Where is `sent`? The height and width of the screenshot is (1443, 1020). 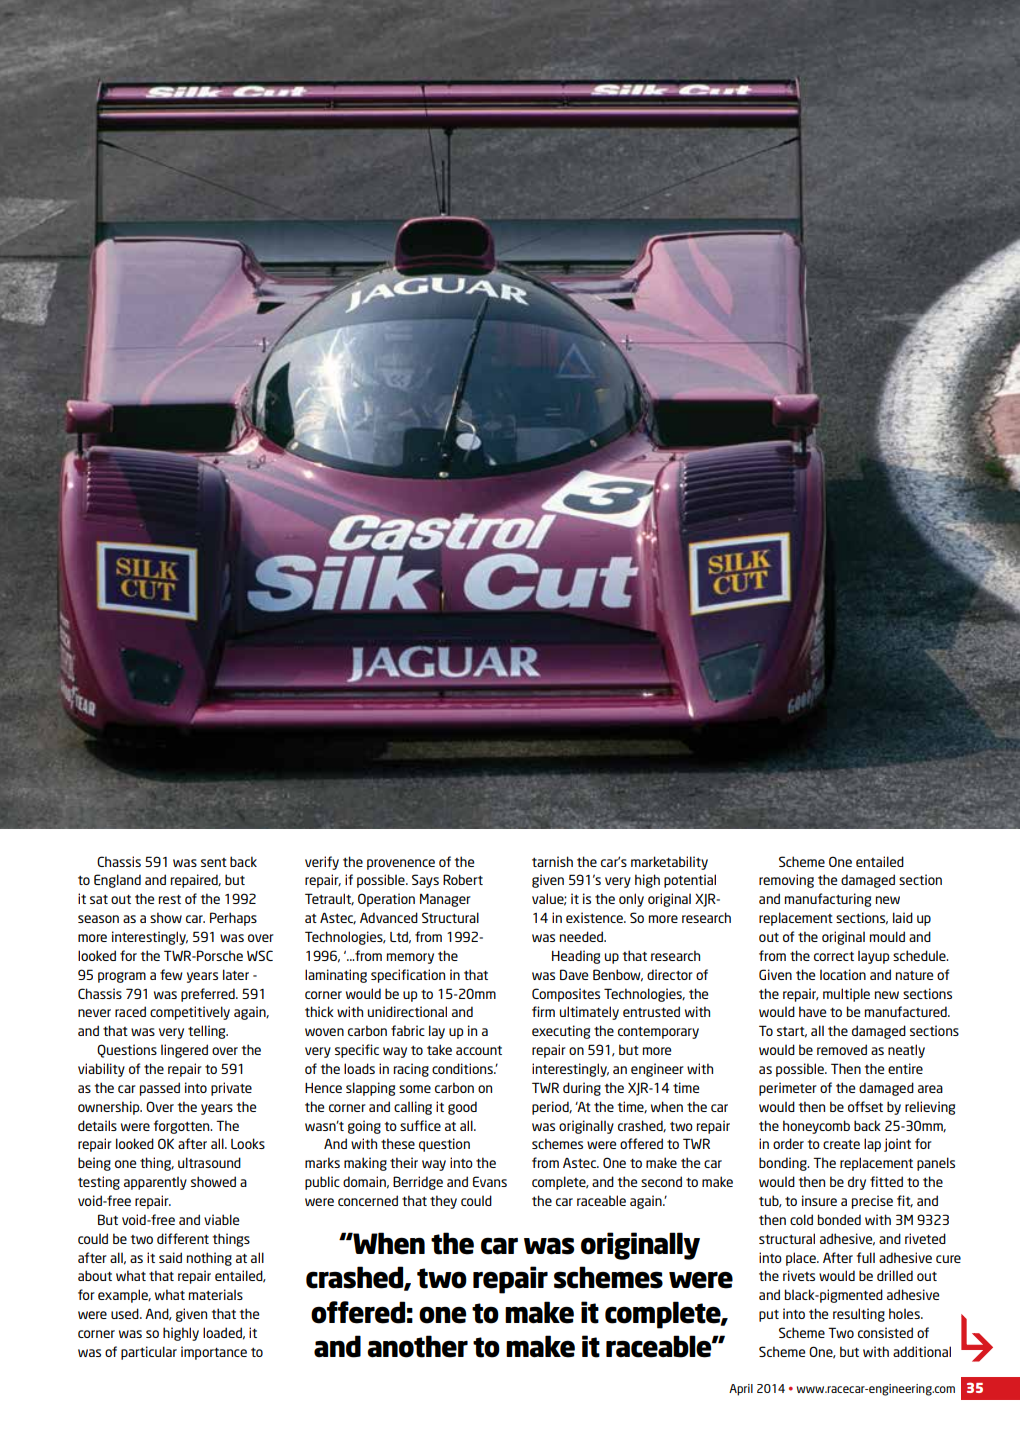
sent is located at coordinates (214, 862).
